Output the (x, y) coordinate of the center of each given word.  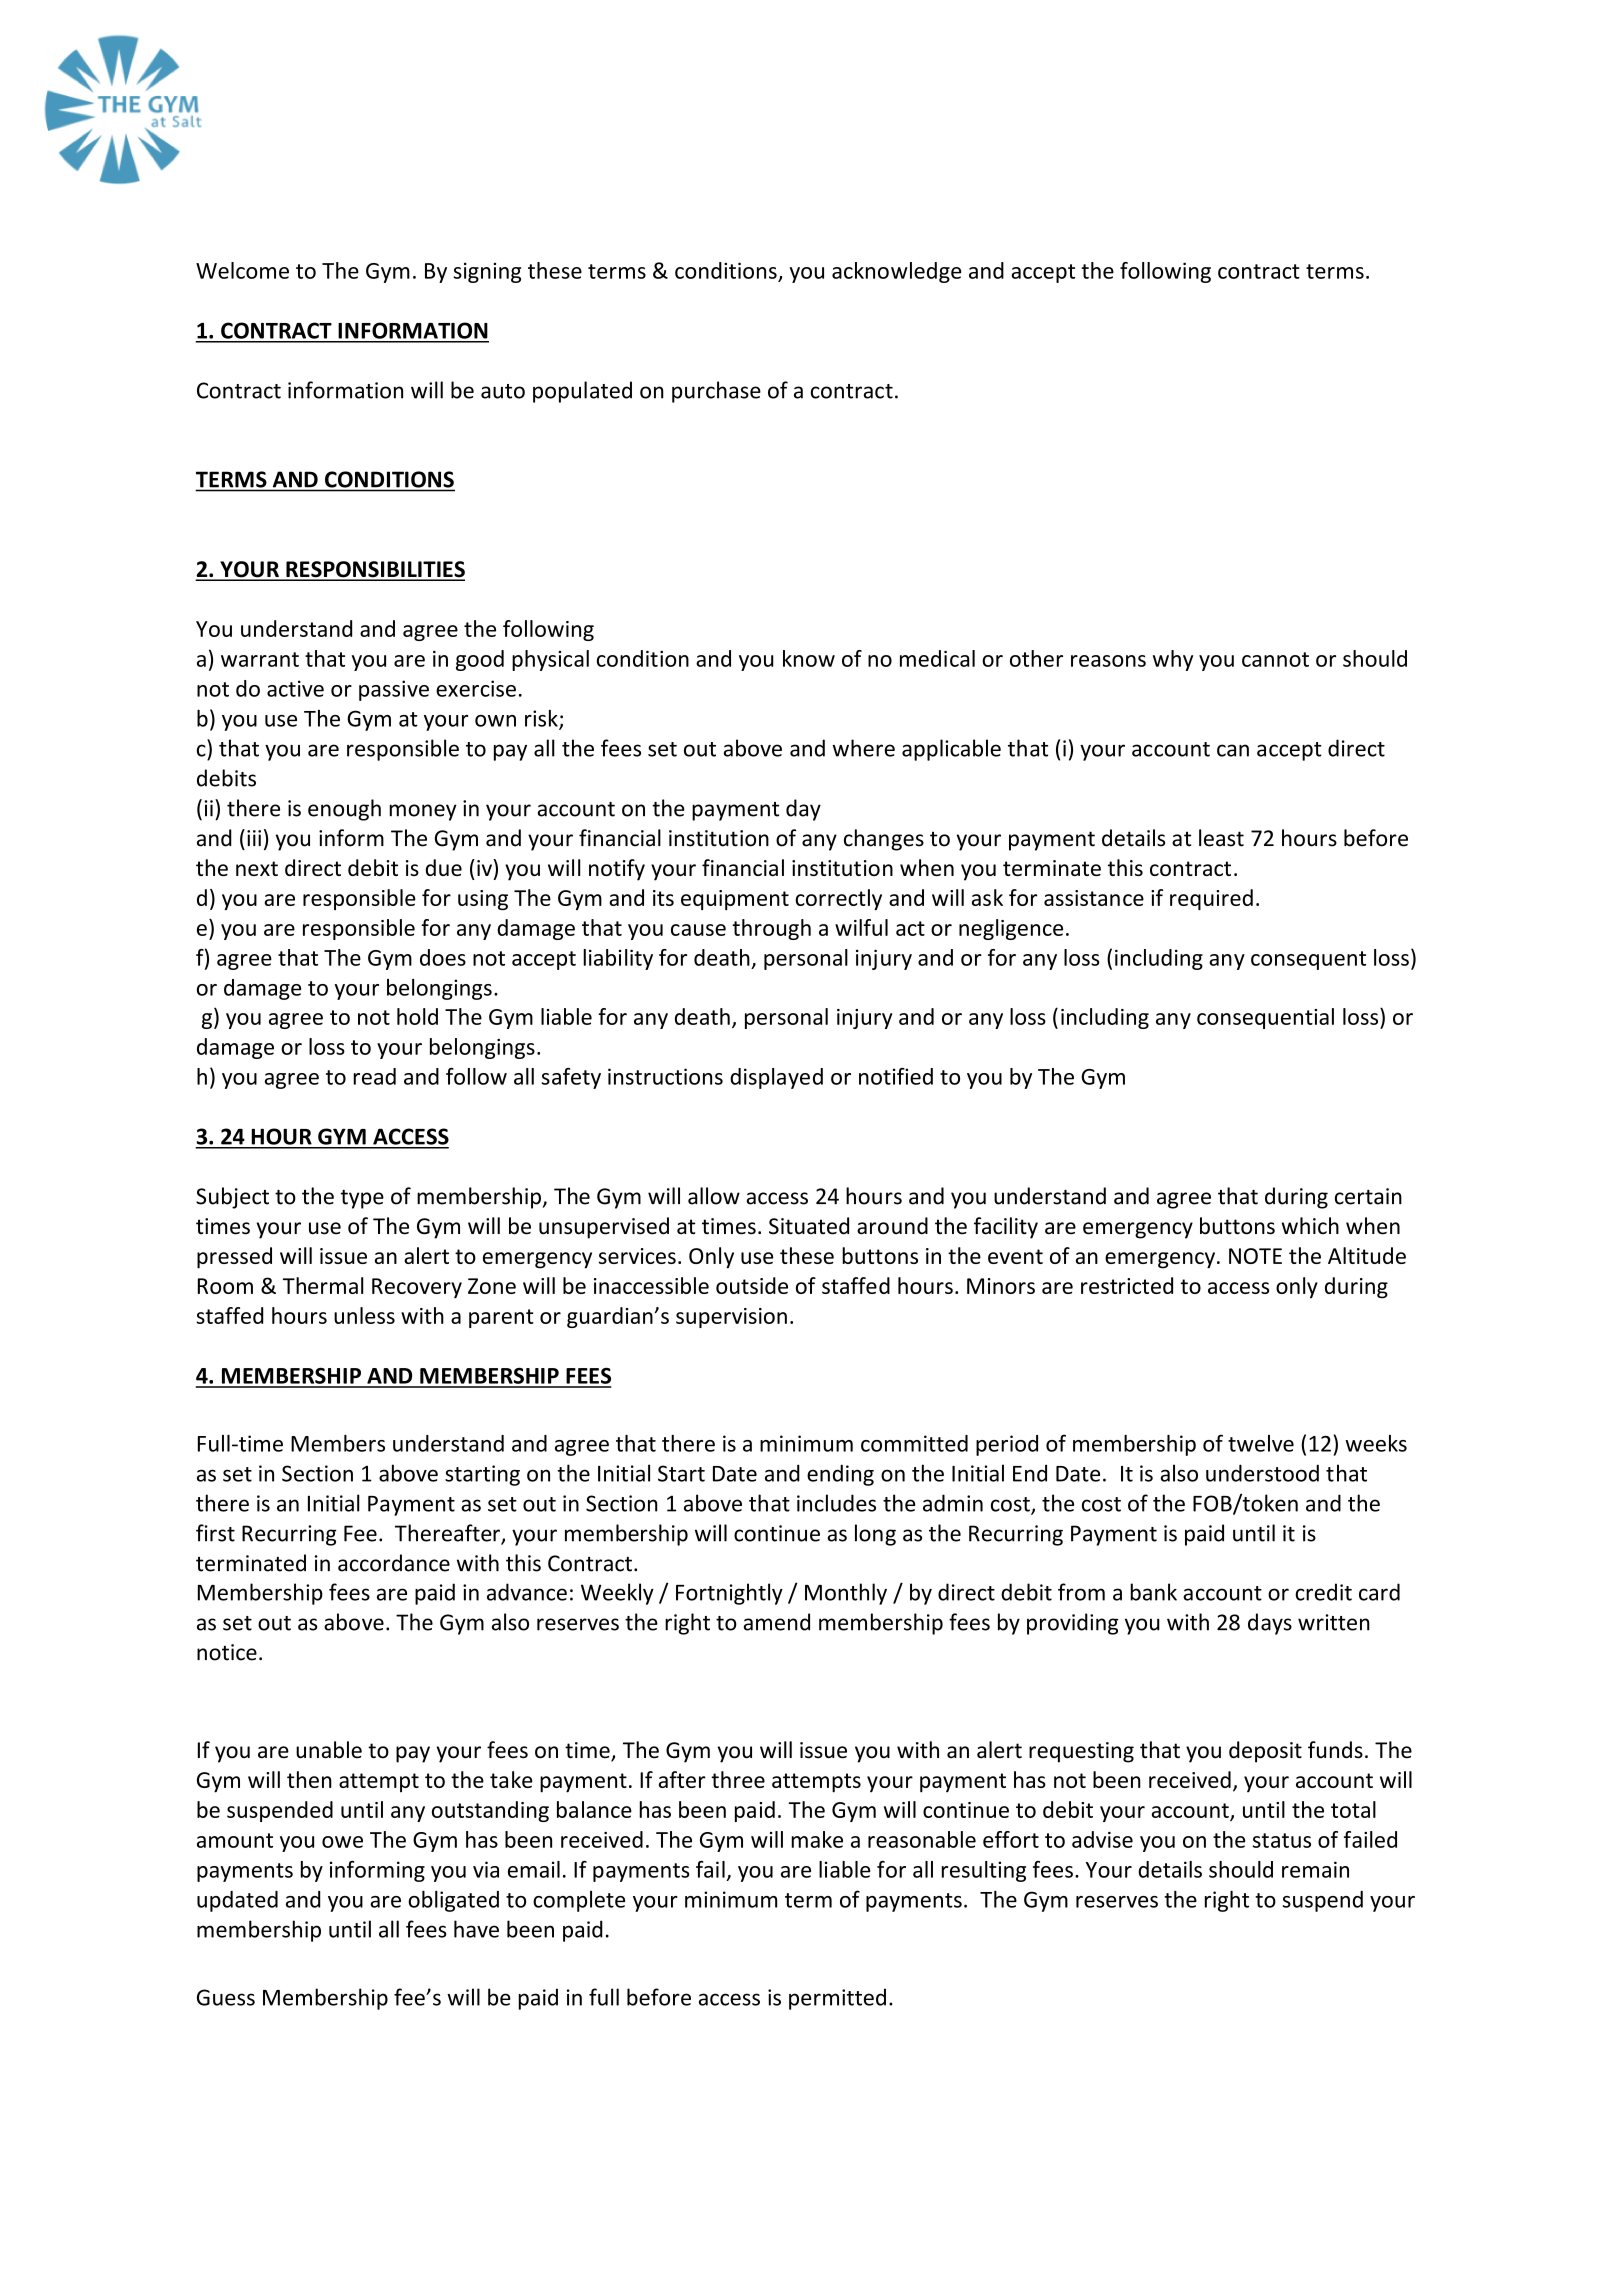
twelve (1261, 1443)
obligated (453, 1901)
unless (364, 1315)
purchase (716, 392)
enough (344, 810)
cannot (1275, 659)
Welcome (242, 270)
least (1221, 838)
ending (840, 1475)
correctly (838, 899)
